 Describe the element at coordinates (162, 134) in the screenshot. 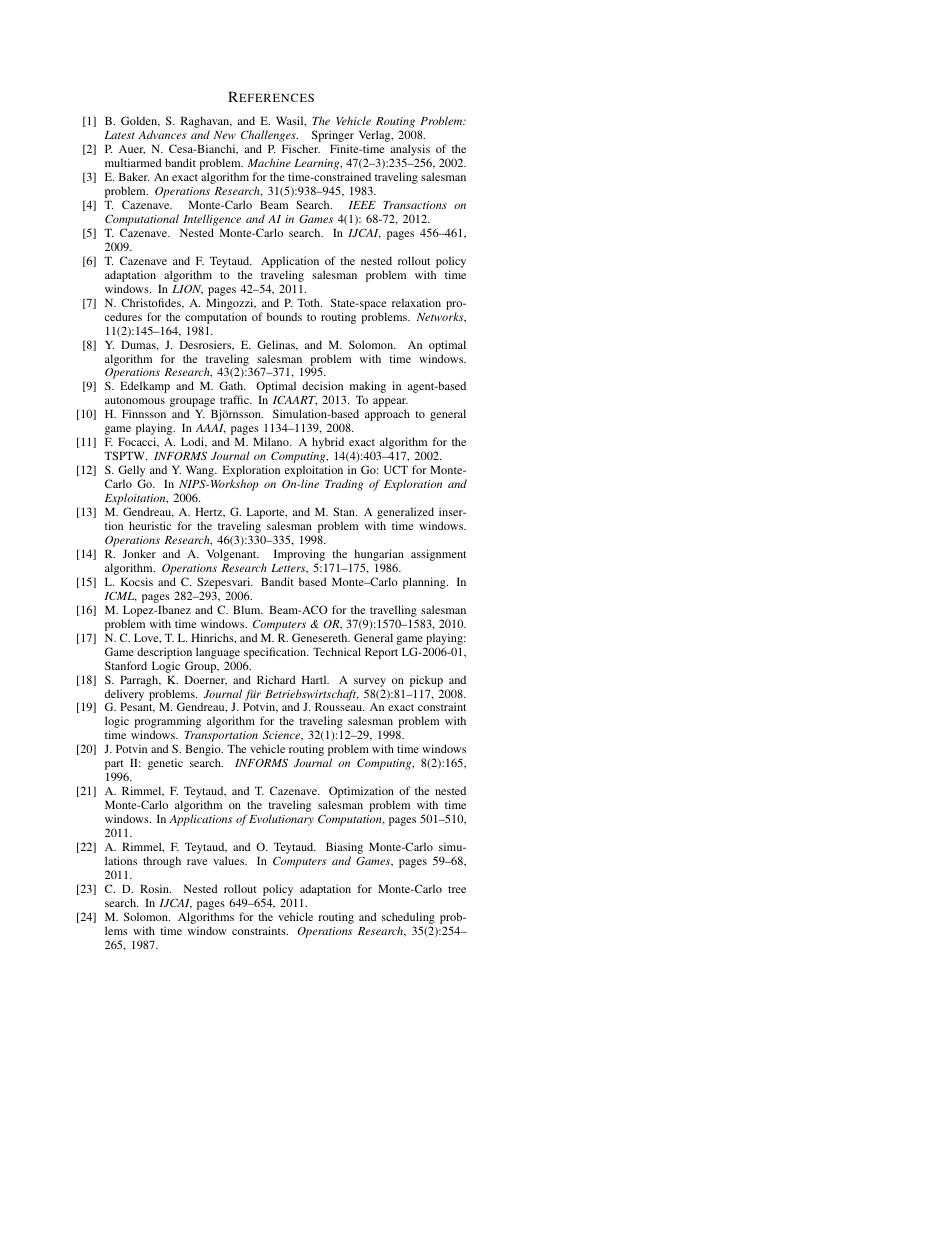

I see `Advances` at that location.
